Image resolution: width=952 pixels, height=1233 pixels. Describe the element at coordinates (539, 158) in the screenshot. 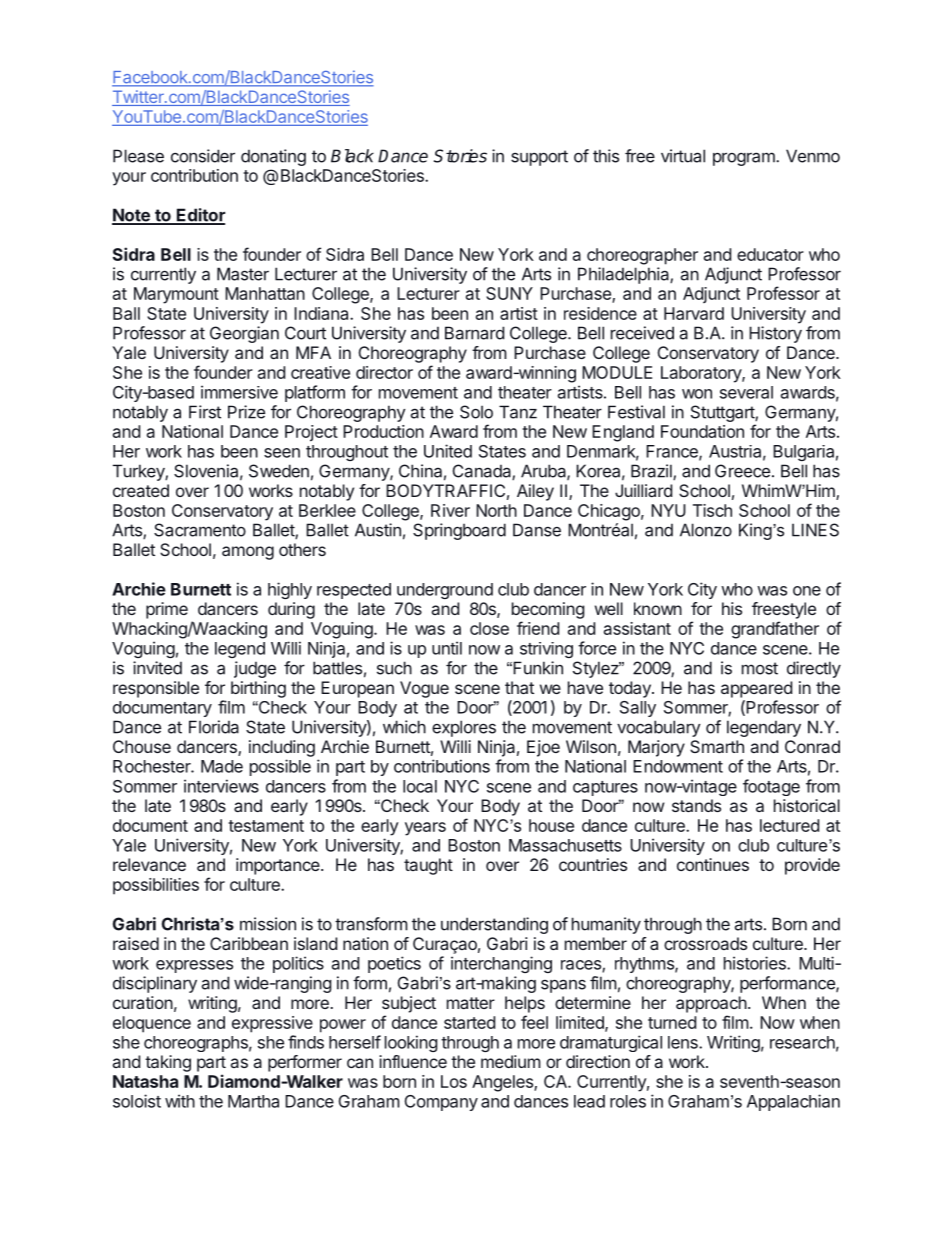

I see `support` at that location.
